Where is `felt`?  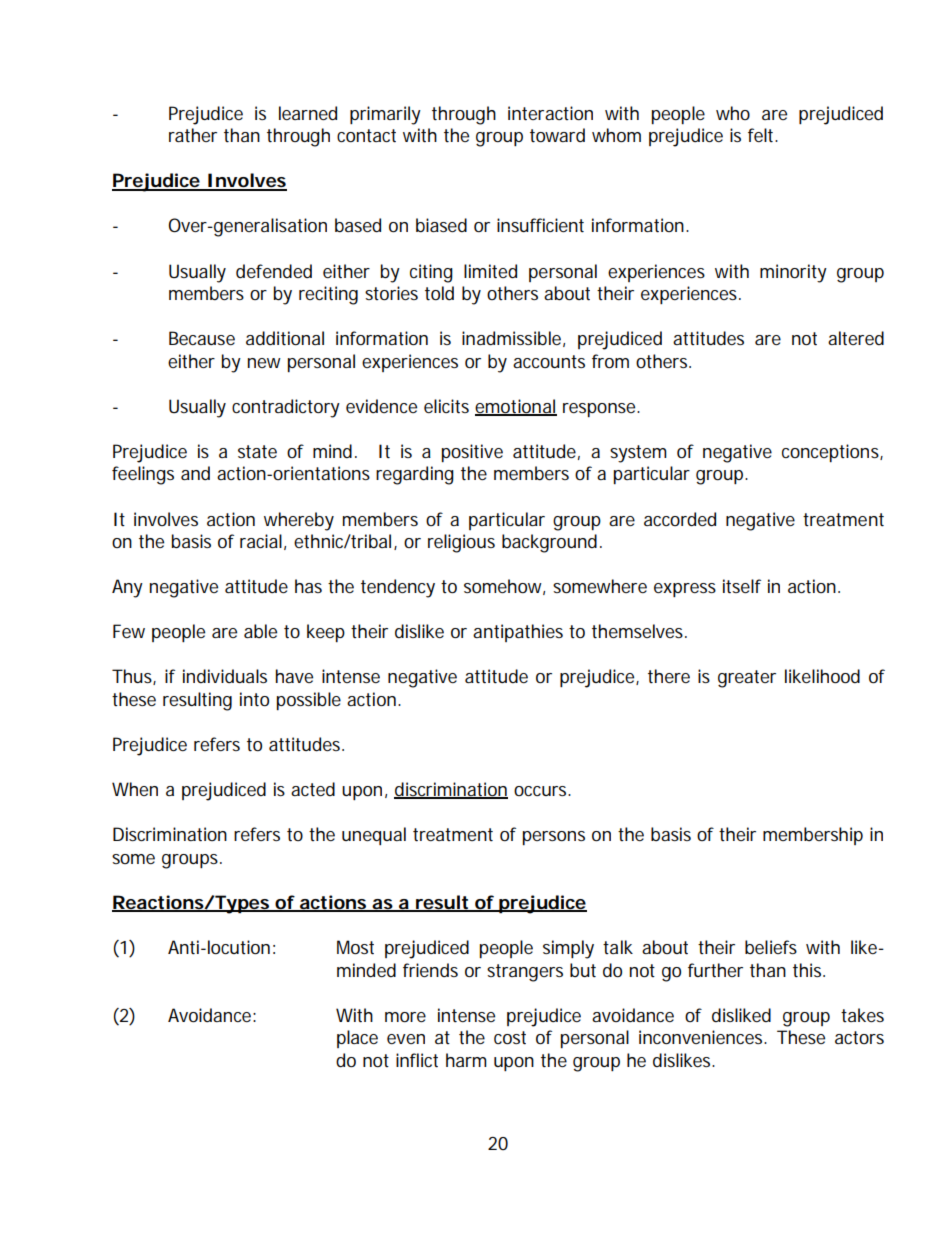 felt is located at coordinates (762, 135).
